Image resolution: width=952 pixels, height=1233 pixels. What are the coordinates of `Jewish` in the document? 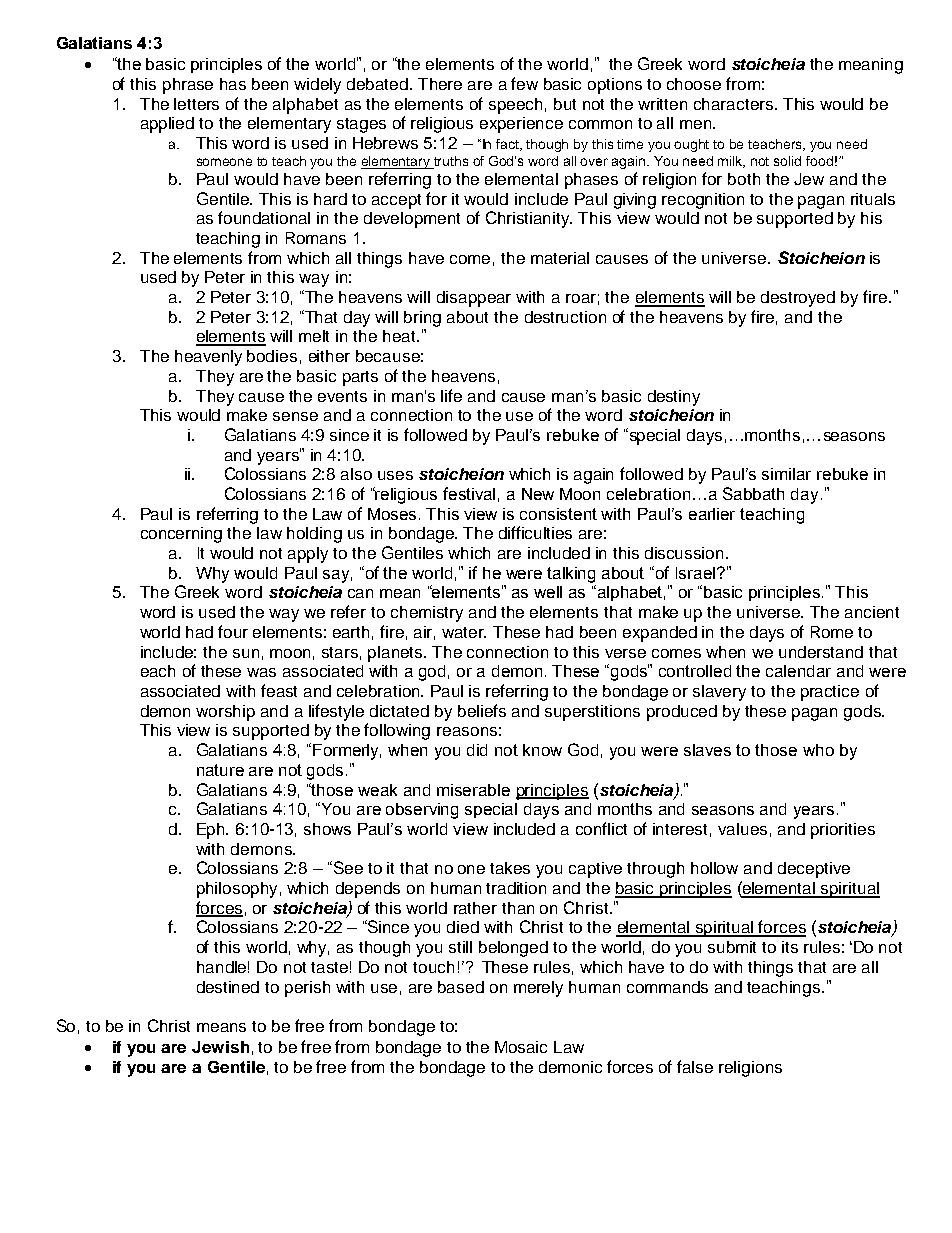 It's located at (220, 1047).
